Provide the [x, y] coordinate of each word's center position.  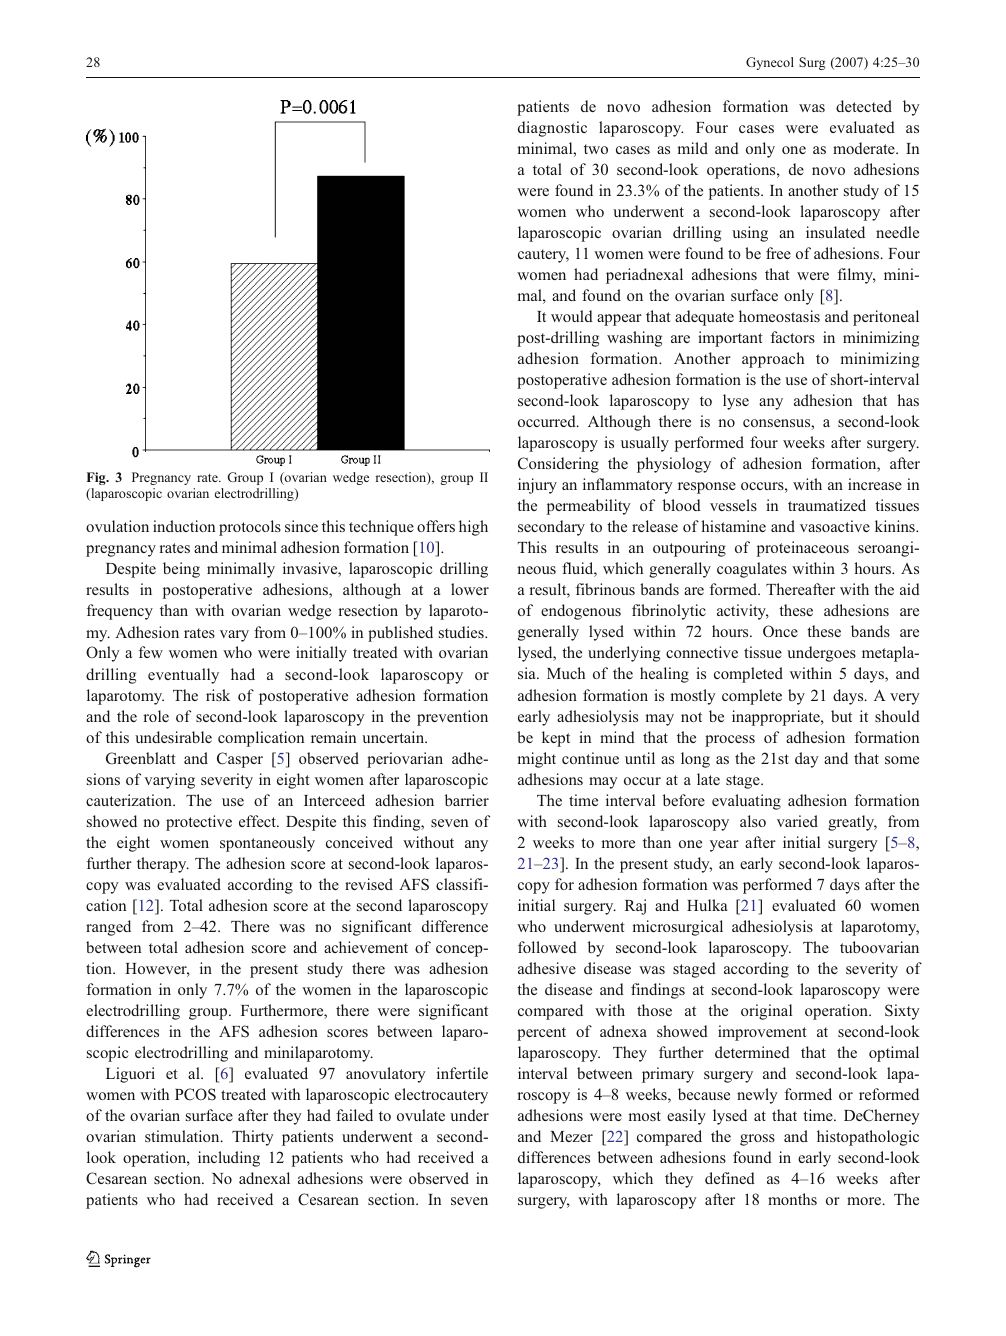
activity [743, 612]
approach [773, 360]
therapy [163, 865]
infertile [462, 1073]
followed [547, 947]
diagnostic [552, 129]
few [151, 652]
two [596, 149]
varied [797, 821]
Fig [97, 478]
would [572, 316]
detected [864, 106]
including [229, 1159]
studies [462, 632]
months [792, 1199]
